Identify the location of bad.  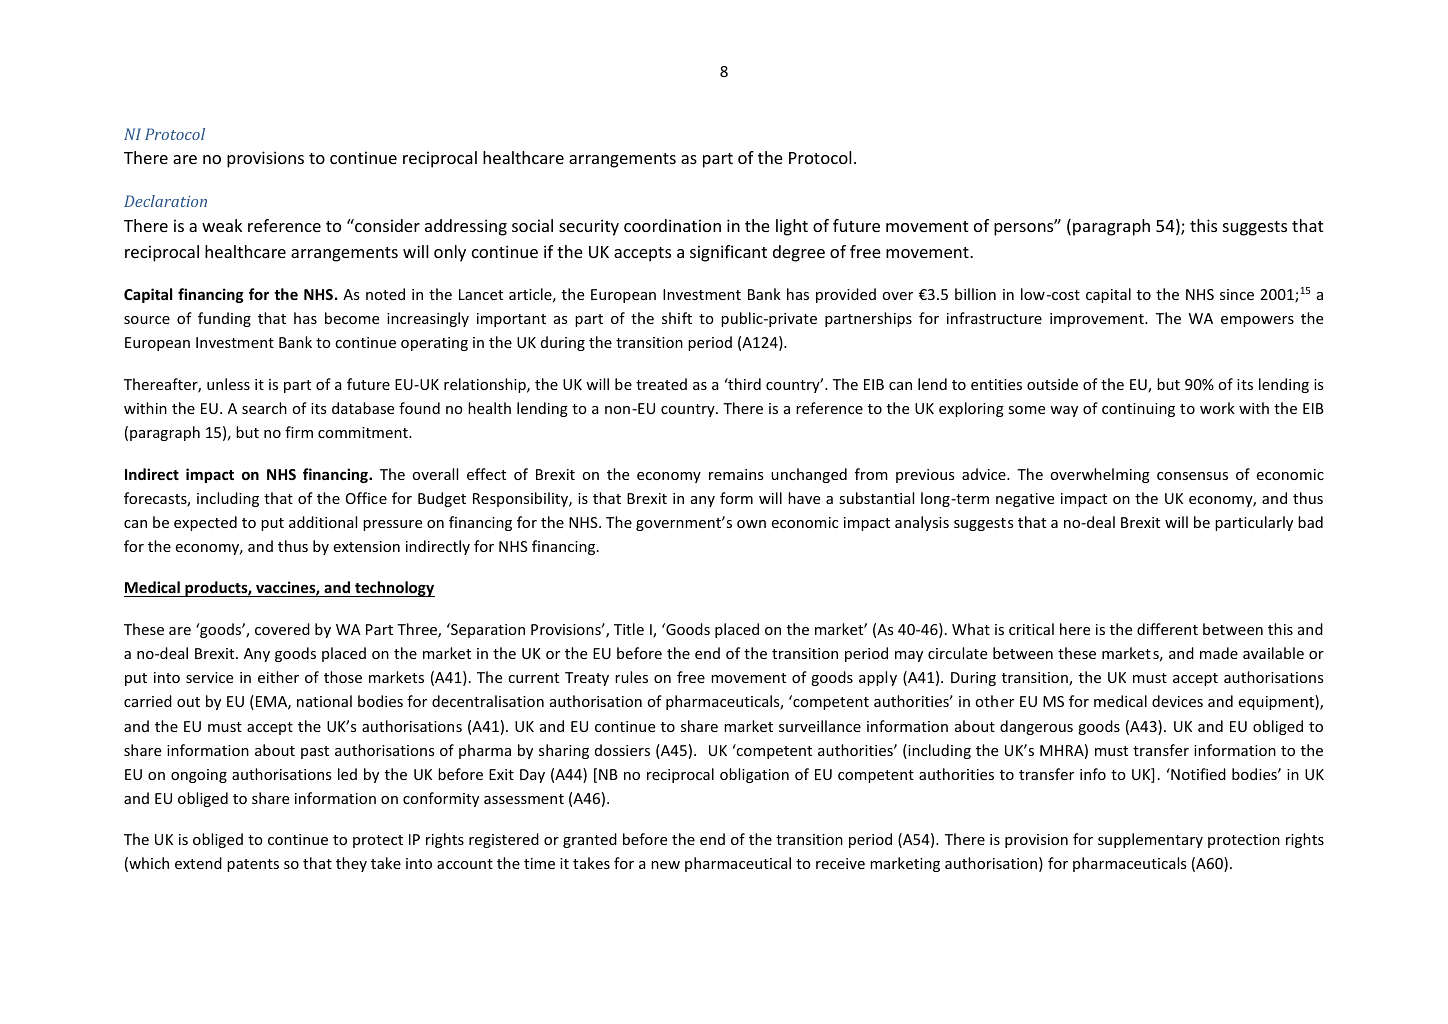
(1310, 522).
